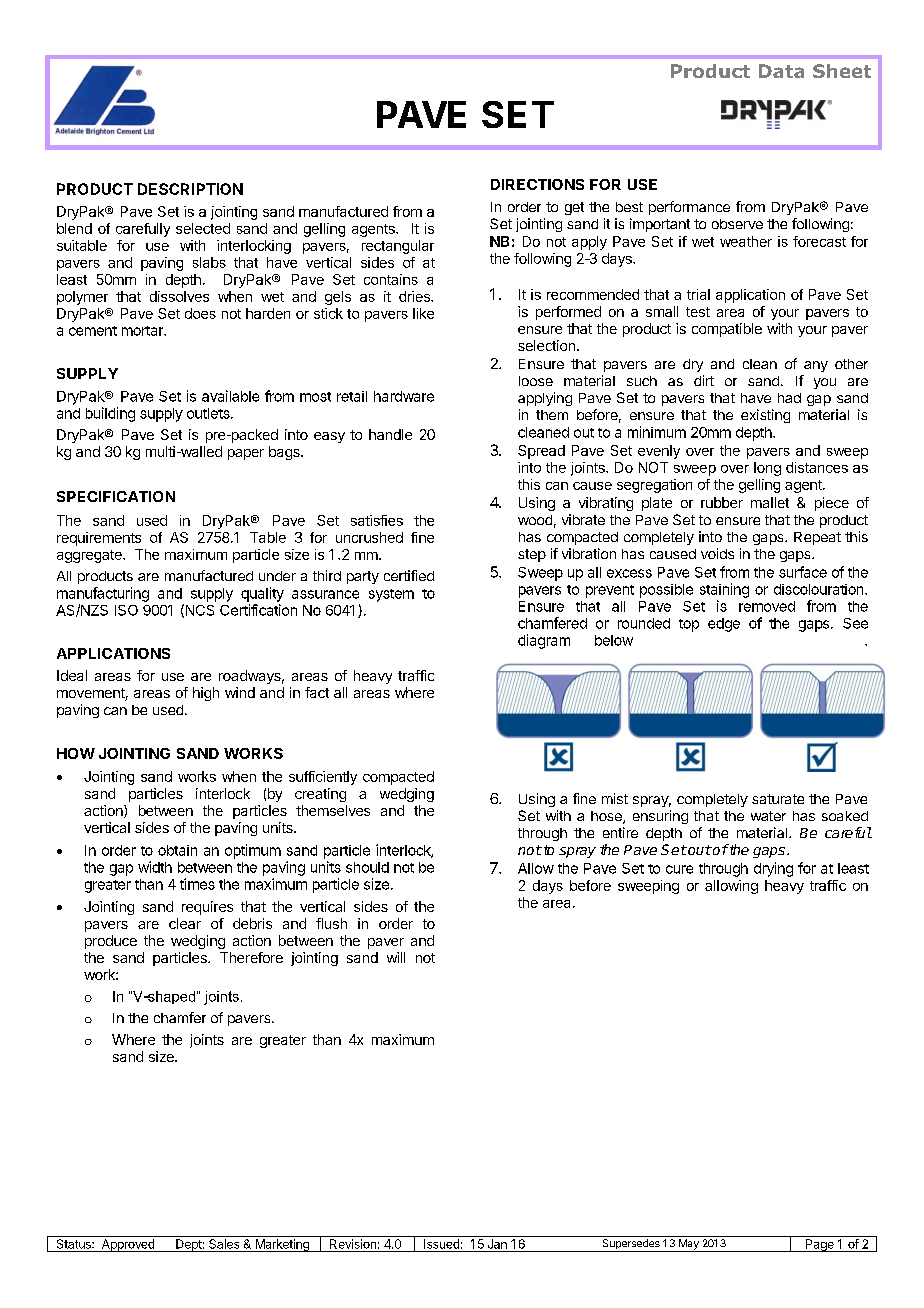  What do you see at coordinates (127, 1245) in the screenshot?
I see `Approved` at bounding box center [127, 1245].
